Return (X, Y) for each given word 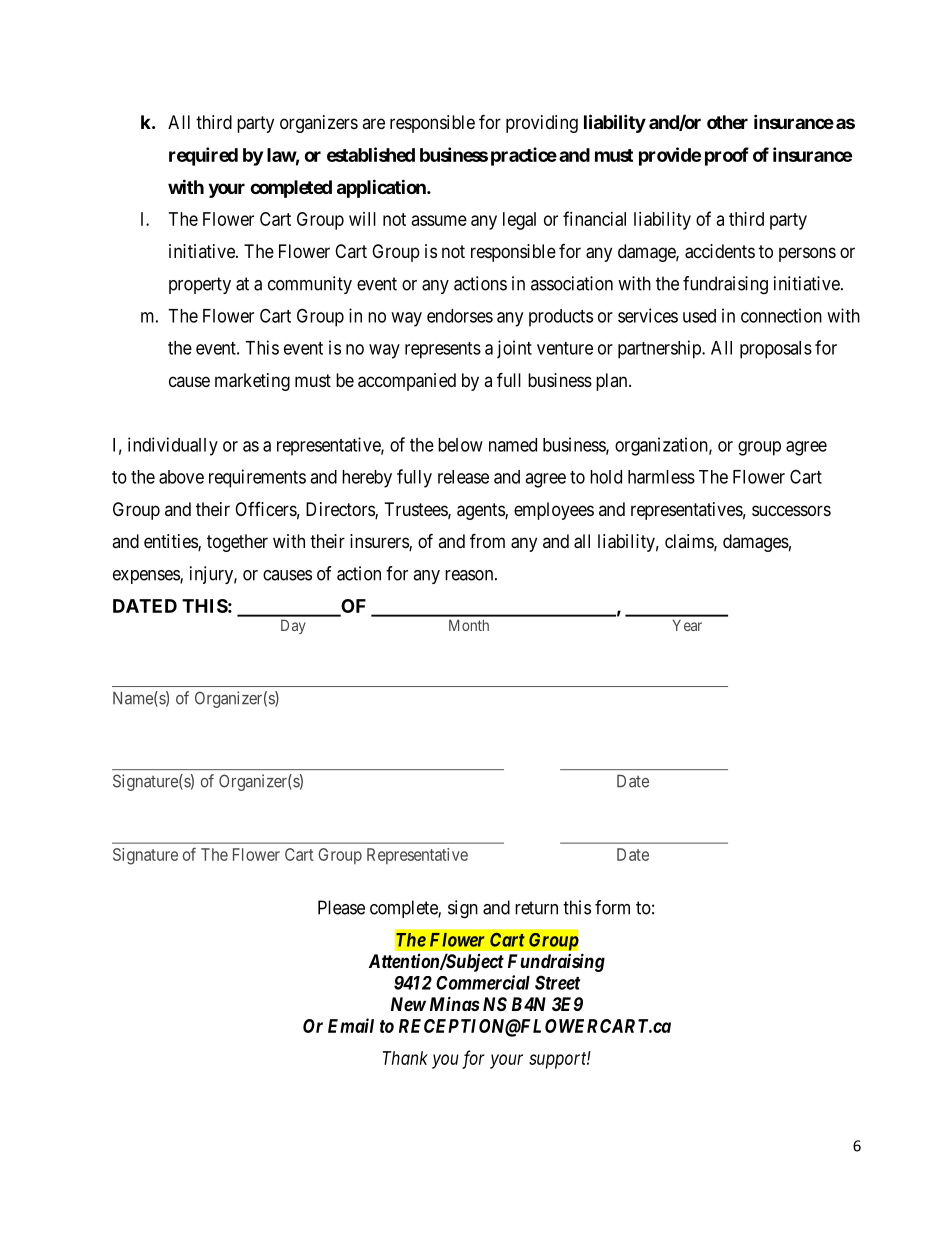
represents (443, 350)
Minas (455, 1003)
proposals (776, 350)
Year (687, 625)
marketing (252, 382)
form (612, 907)
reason (470, 575)
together (237, 543)
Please (341, 907)
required (203, 156)
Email (351, 1025)
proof (727, 156)
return (536, 908)
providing (542, 124)
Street (557, 982)
